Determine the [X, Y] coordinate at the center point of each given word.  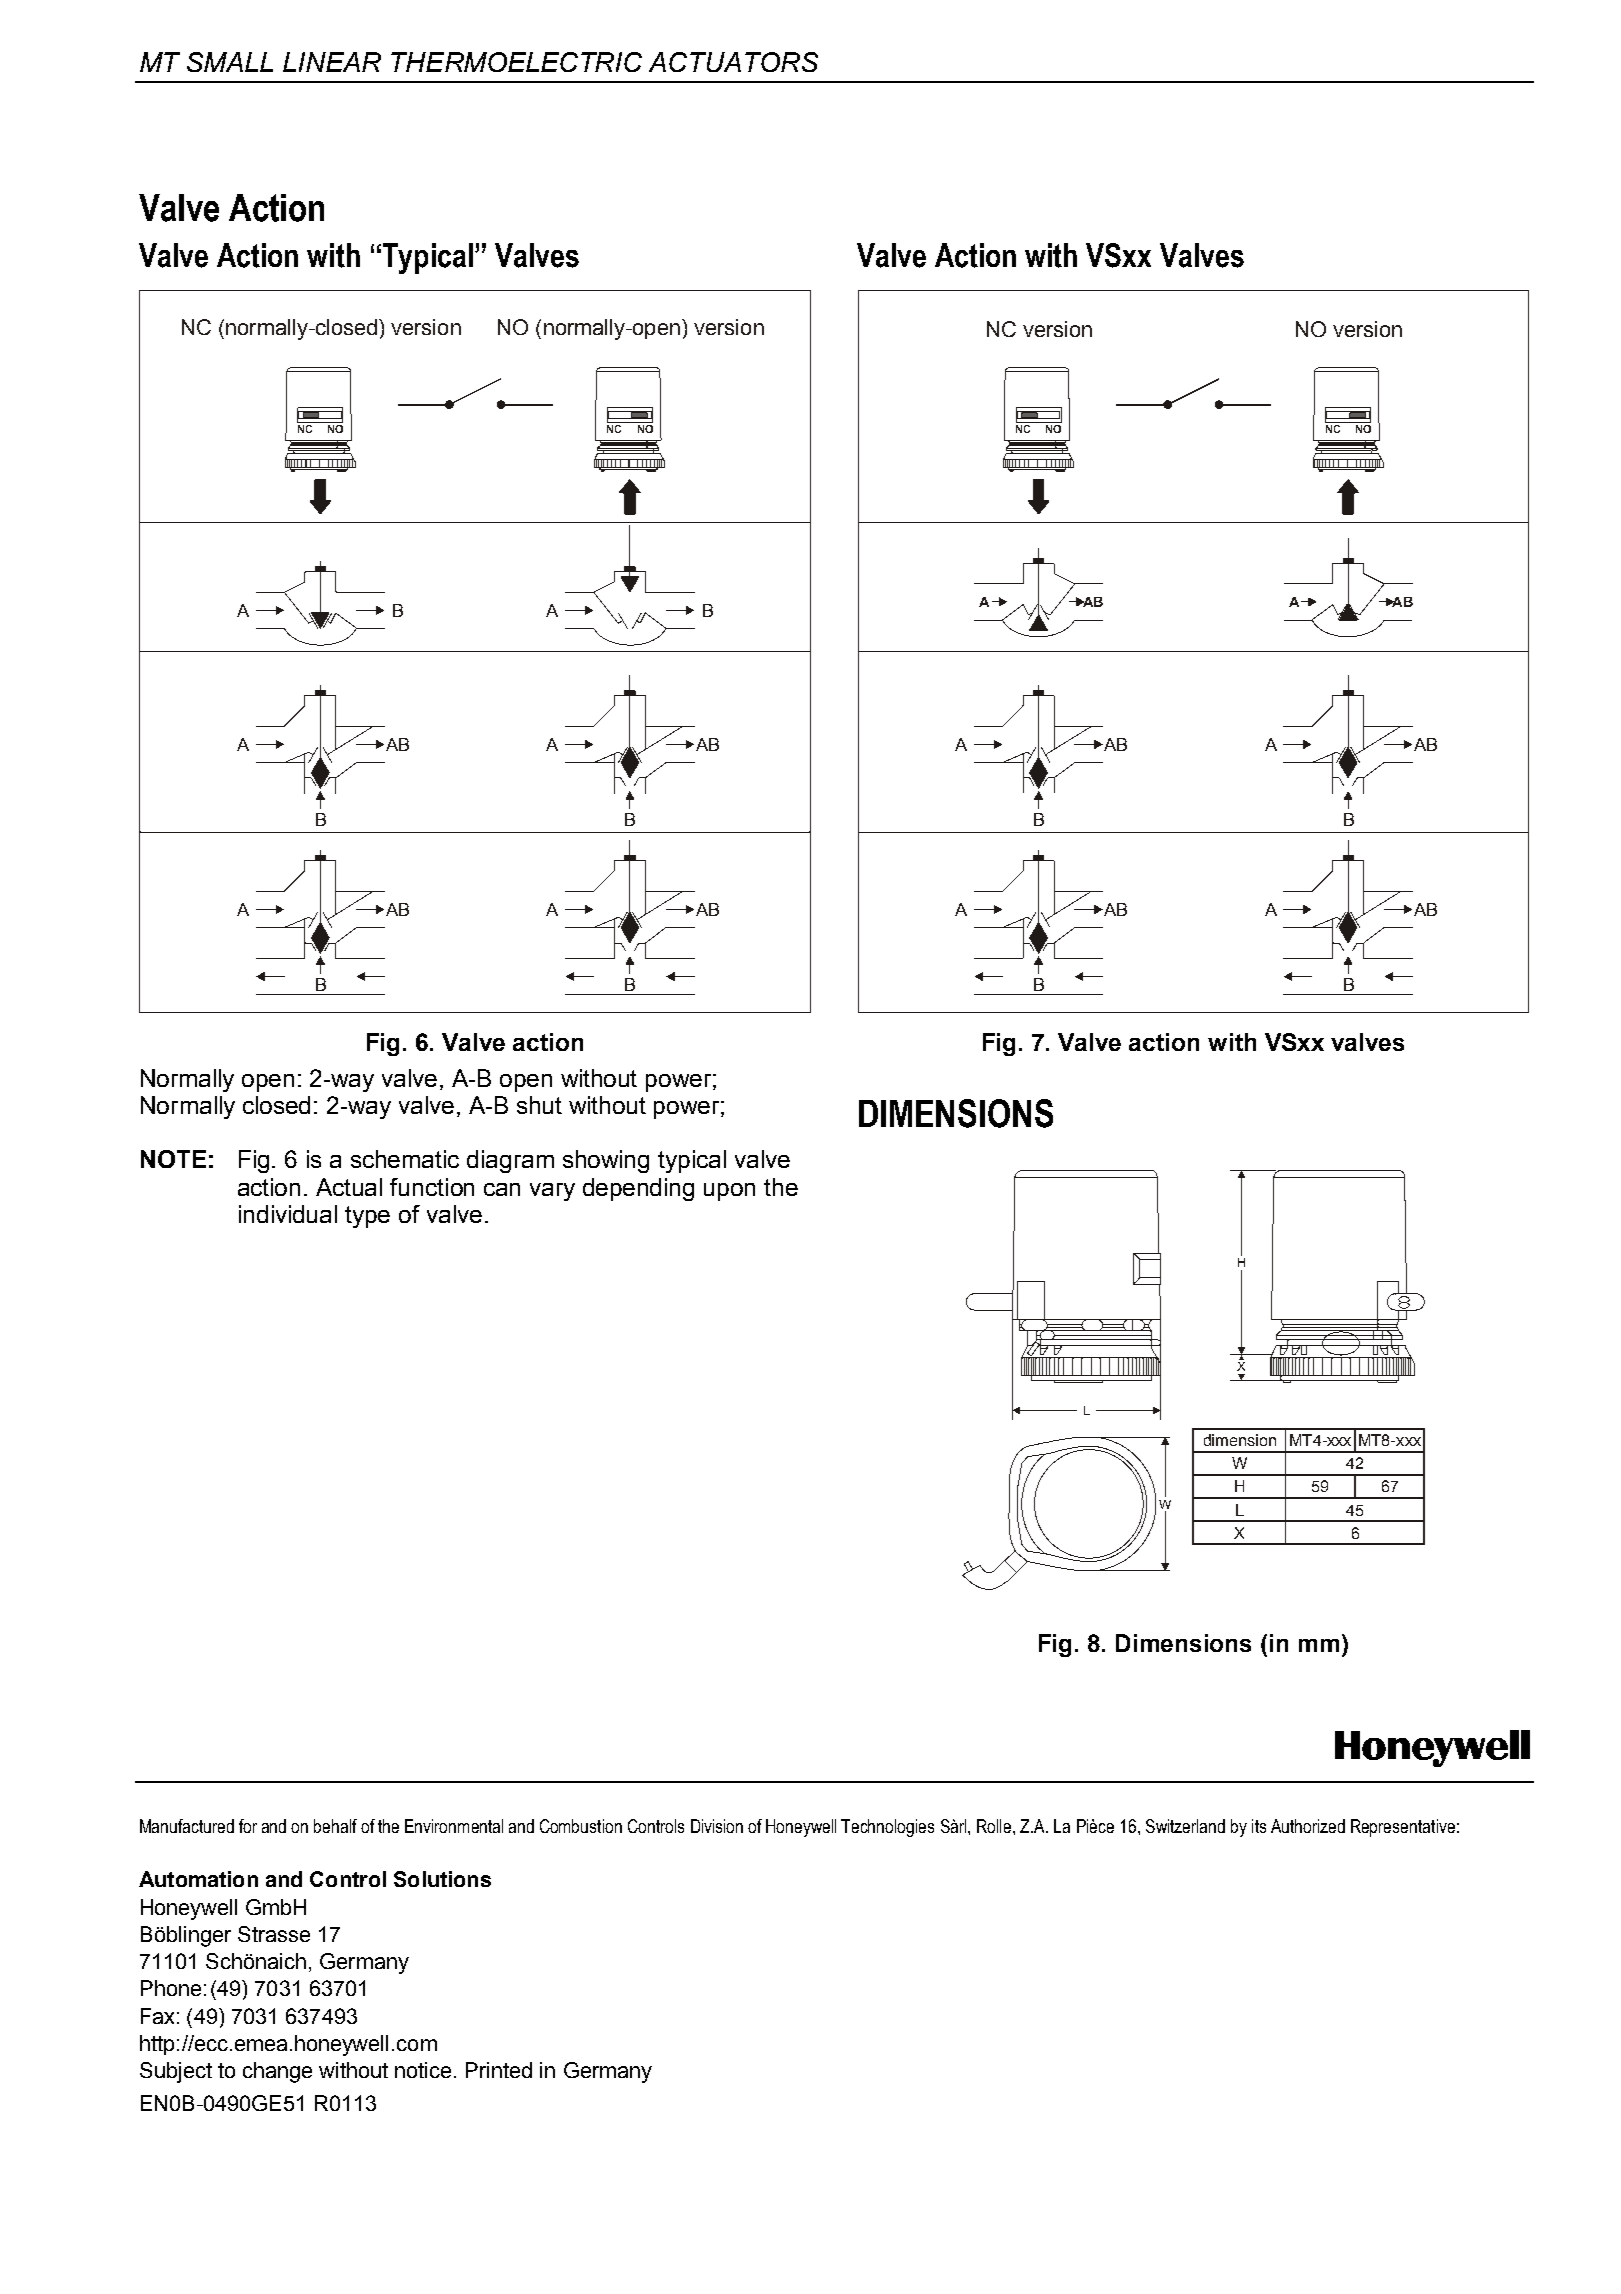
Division [717, 1826]
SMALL [230, 62]
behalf [335, 1826]
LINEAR [332, 62]
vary [552, 1192]
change [277, 2072]
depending [638, 1189]
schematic [405, 1159]
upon [729, 1192]
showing [606, 1161]
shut [539, 1105]
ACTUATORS [733, 62]
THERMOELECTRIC [516, 62]
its [1259, 1826]
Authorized [1308, 1826]
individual [288, 1214]
